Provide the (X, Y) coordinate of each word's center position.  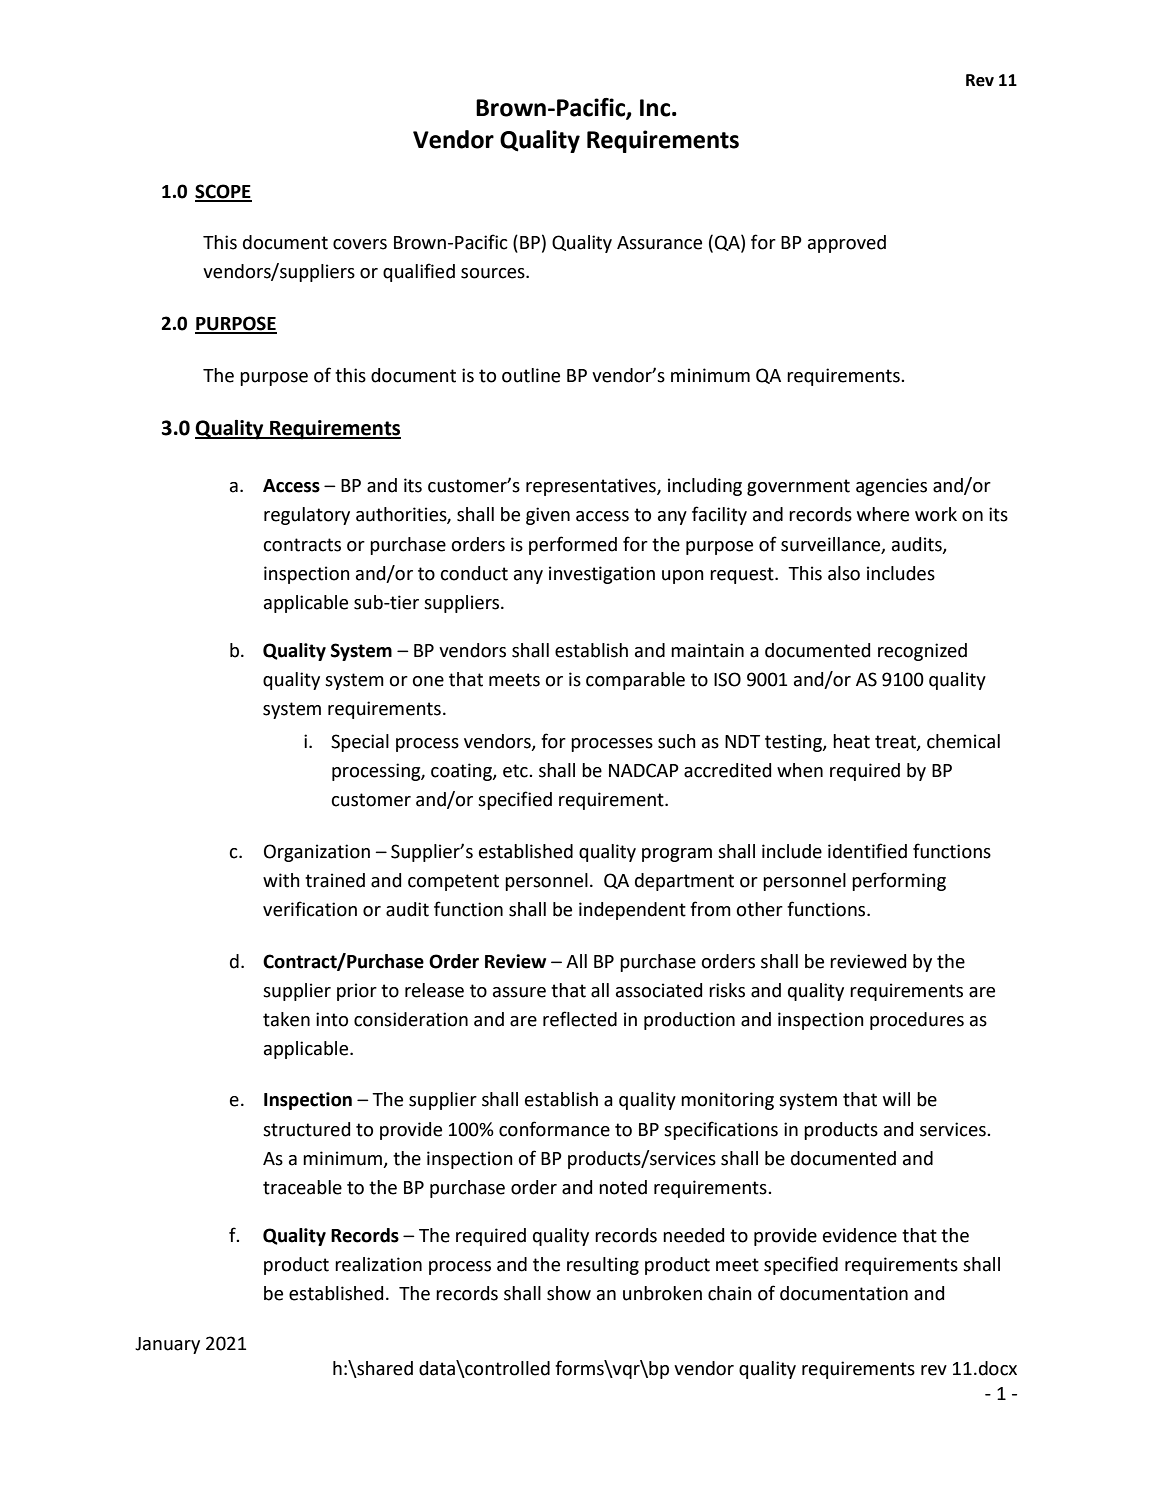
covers (360, 244)
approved (847, 244)
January (167, 1345)
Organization (317, 853)
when (800, 770)
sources (494, 273)
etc (516, 771)
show (569, 1293)
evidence (860, 1235)
